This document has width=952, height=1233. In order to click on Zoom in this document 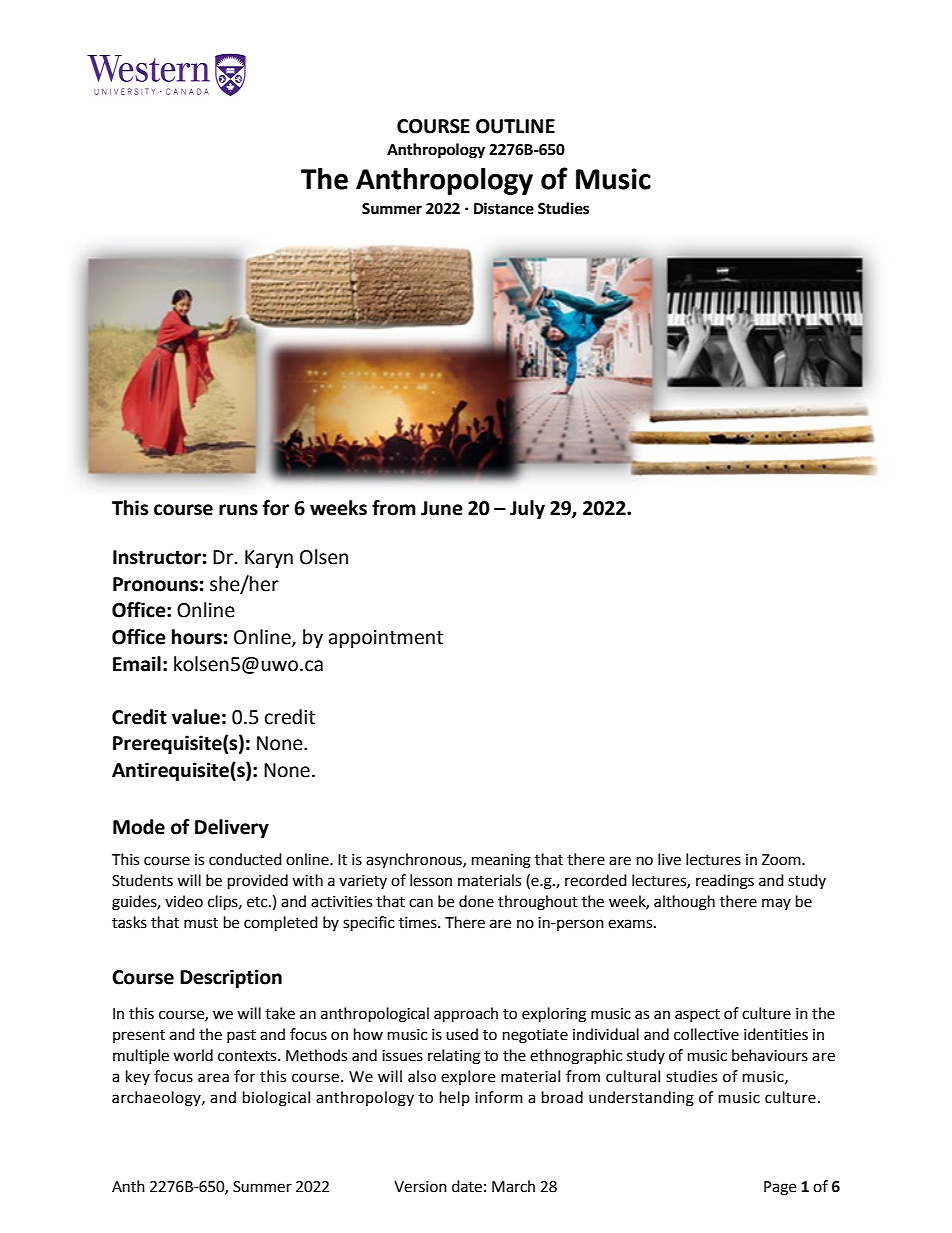, I will do `click(782, 860)`.
